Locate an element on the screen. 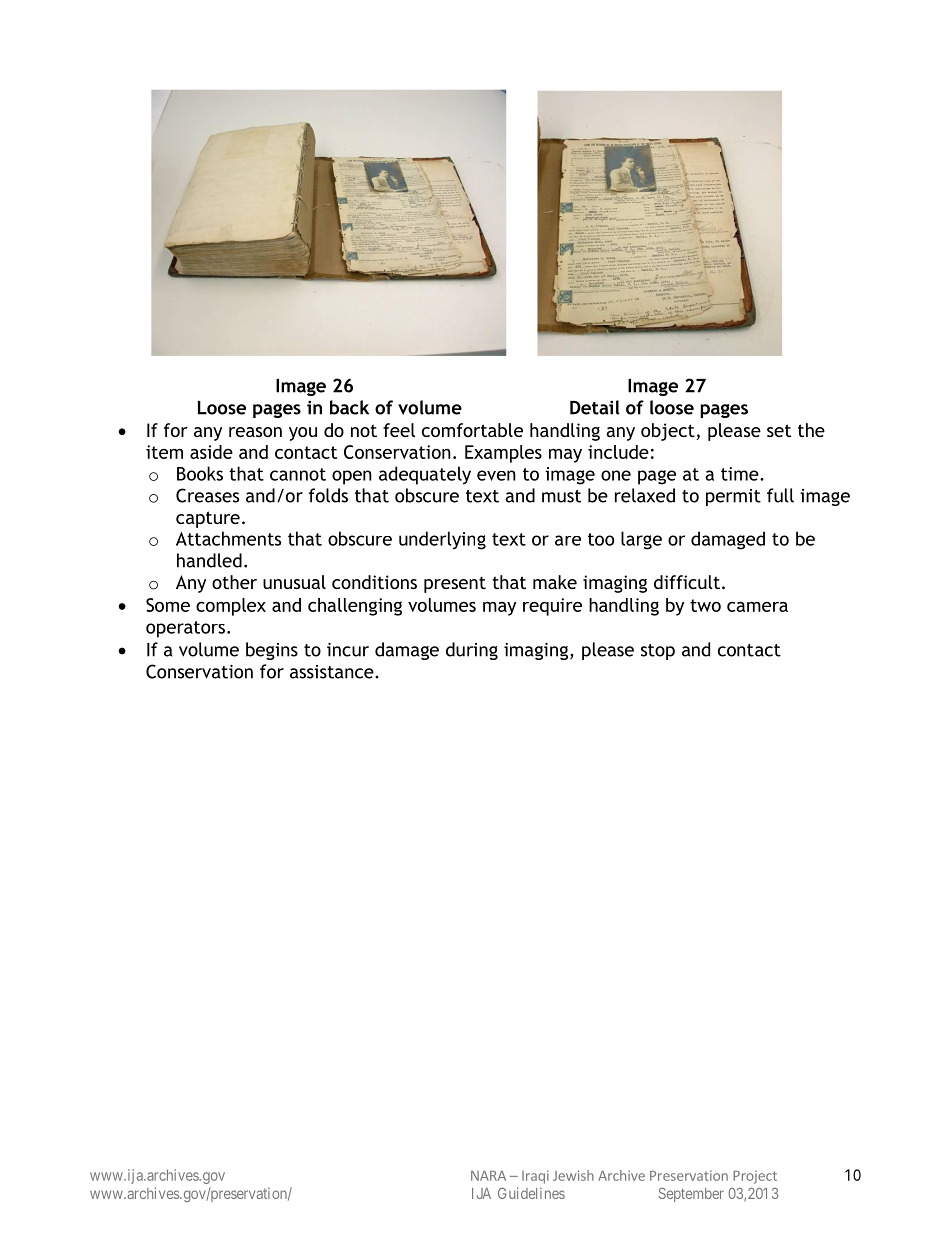 The image size is (952, 1233). NARA is located at coordinates (488, 1175).
